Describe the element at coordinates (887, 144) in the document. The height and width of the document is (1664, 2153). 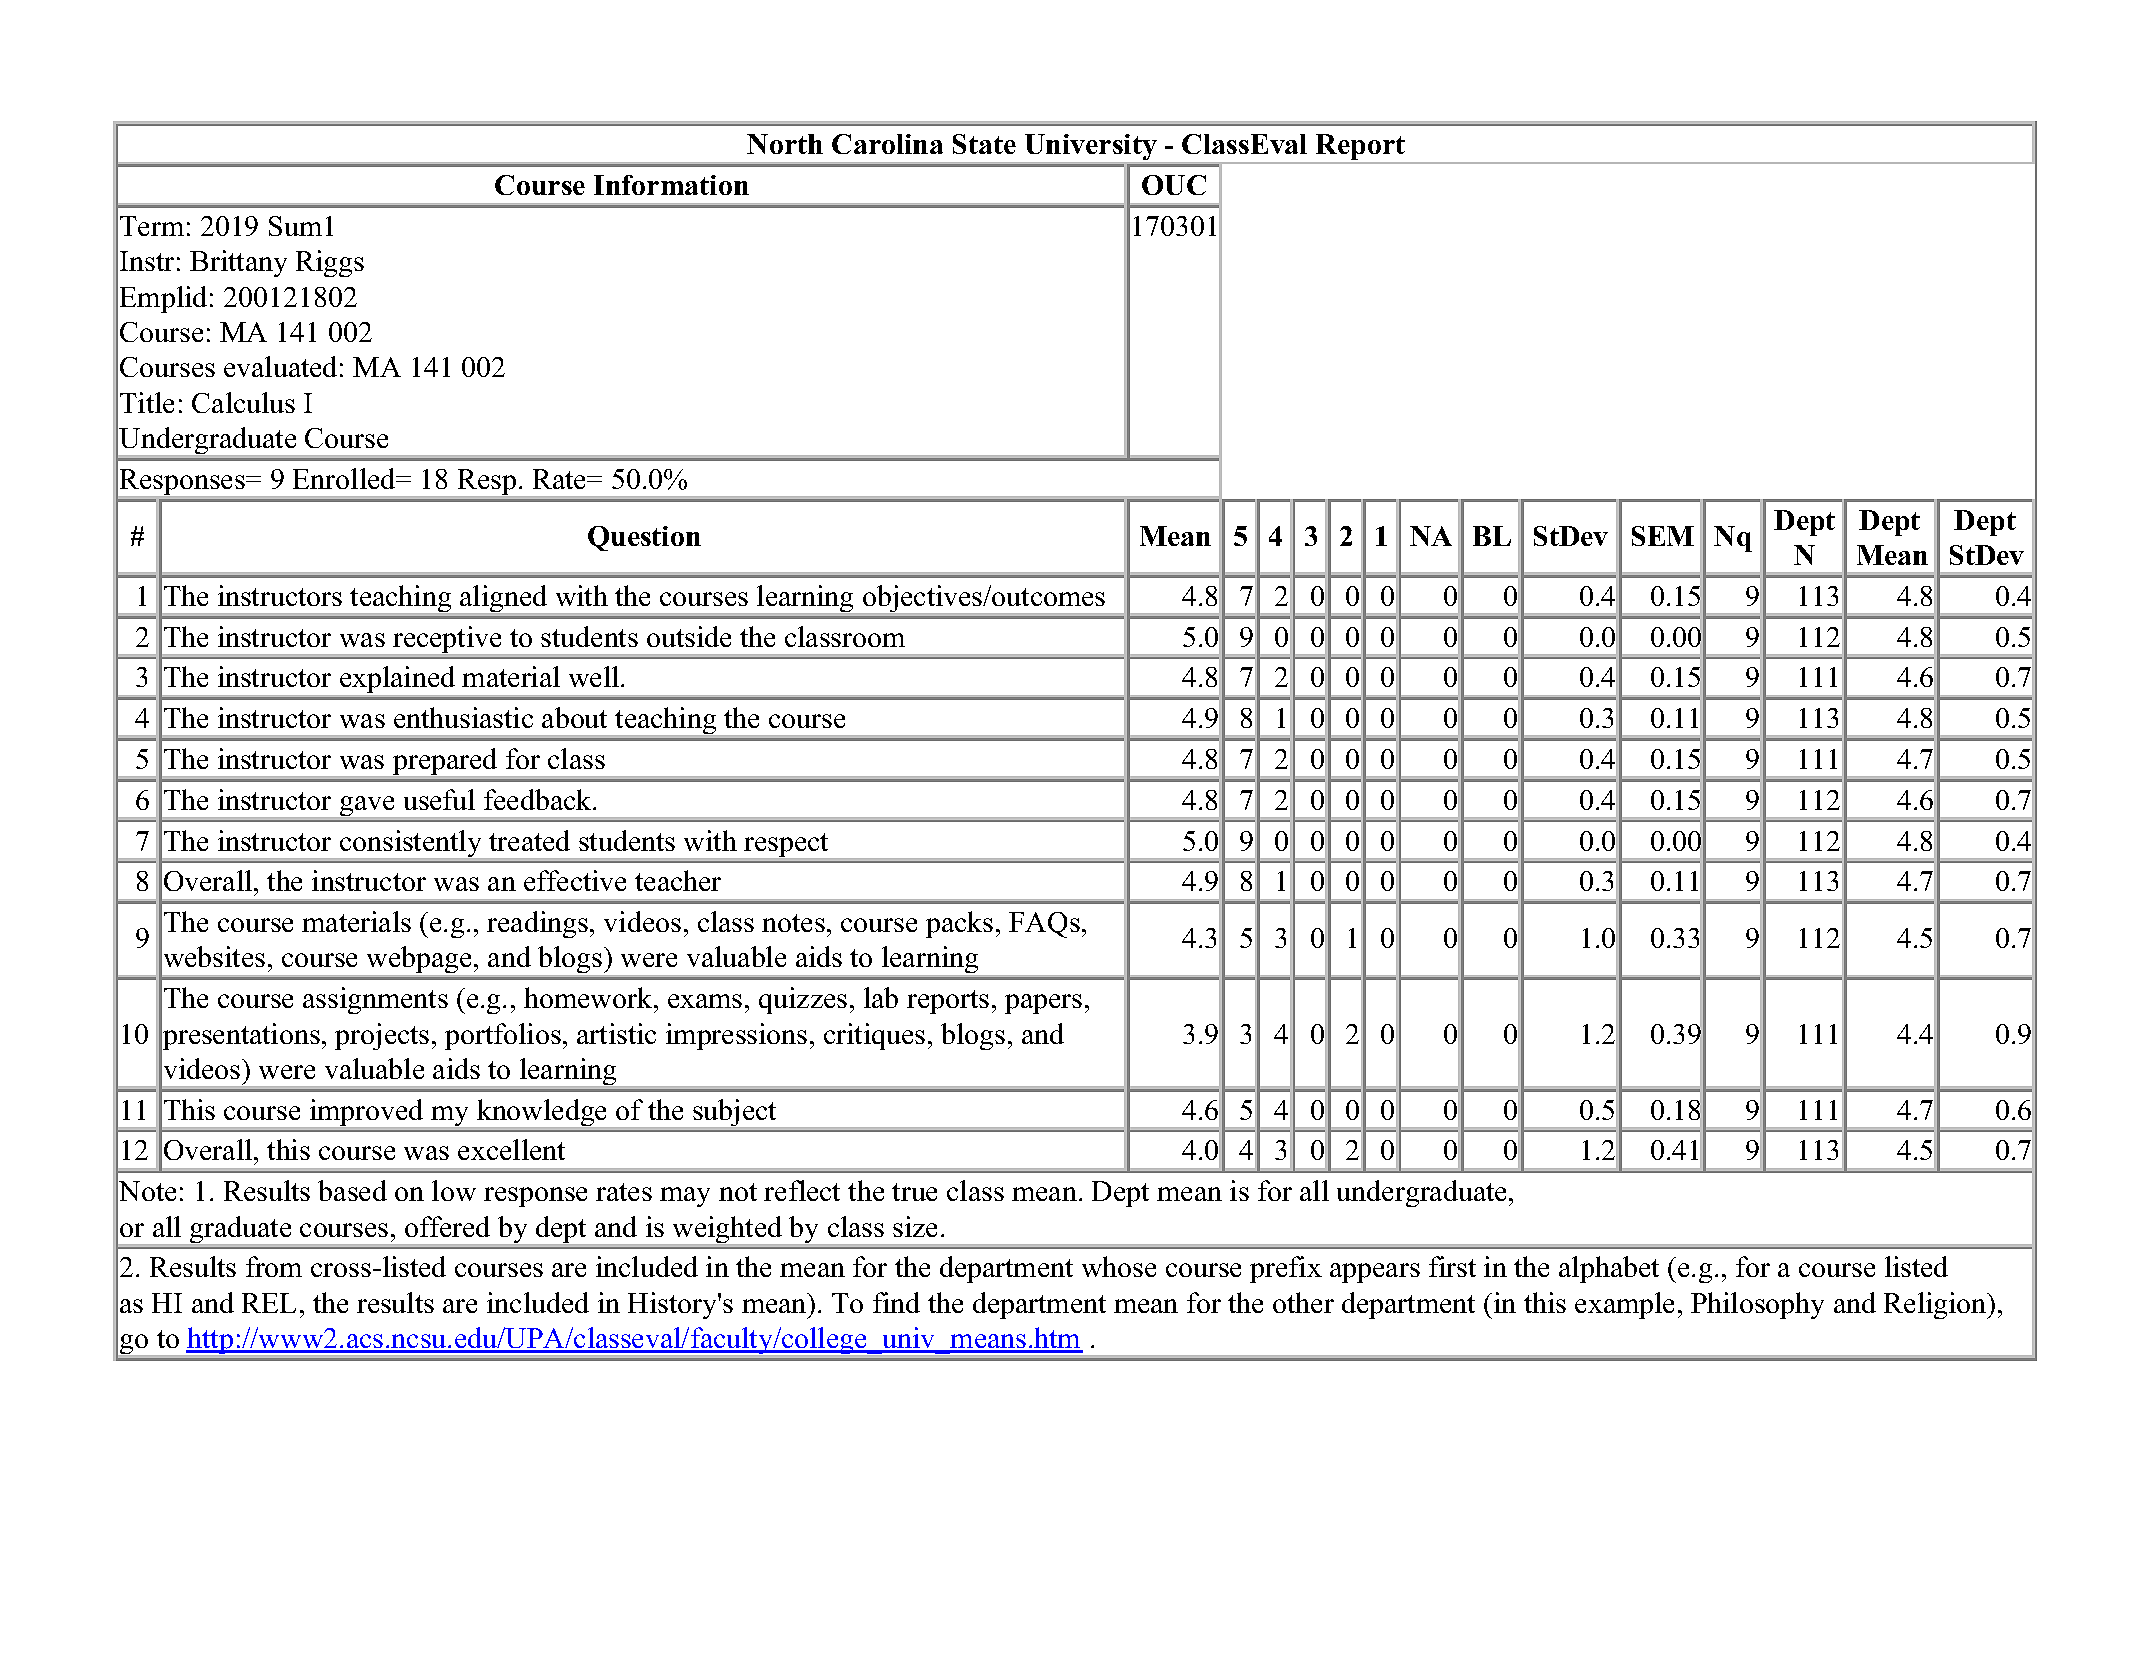
I see `Carolina` at that location.
